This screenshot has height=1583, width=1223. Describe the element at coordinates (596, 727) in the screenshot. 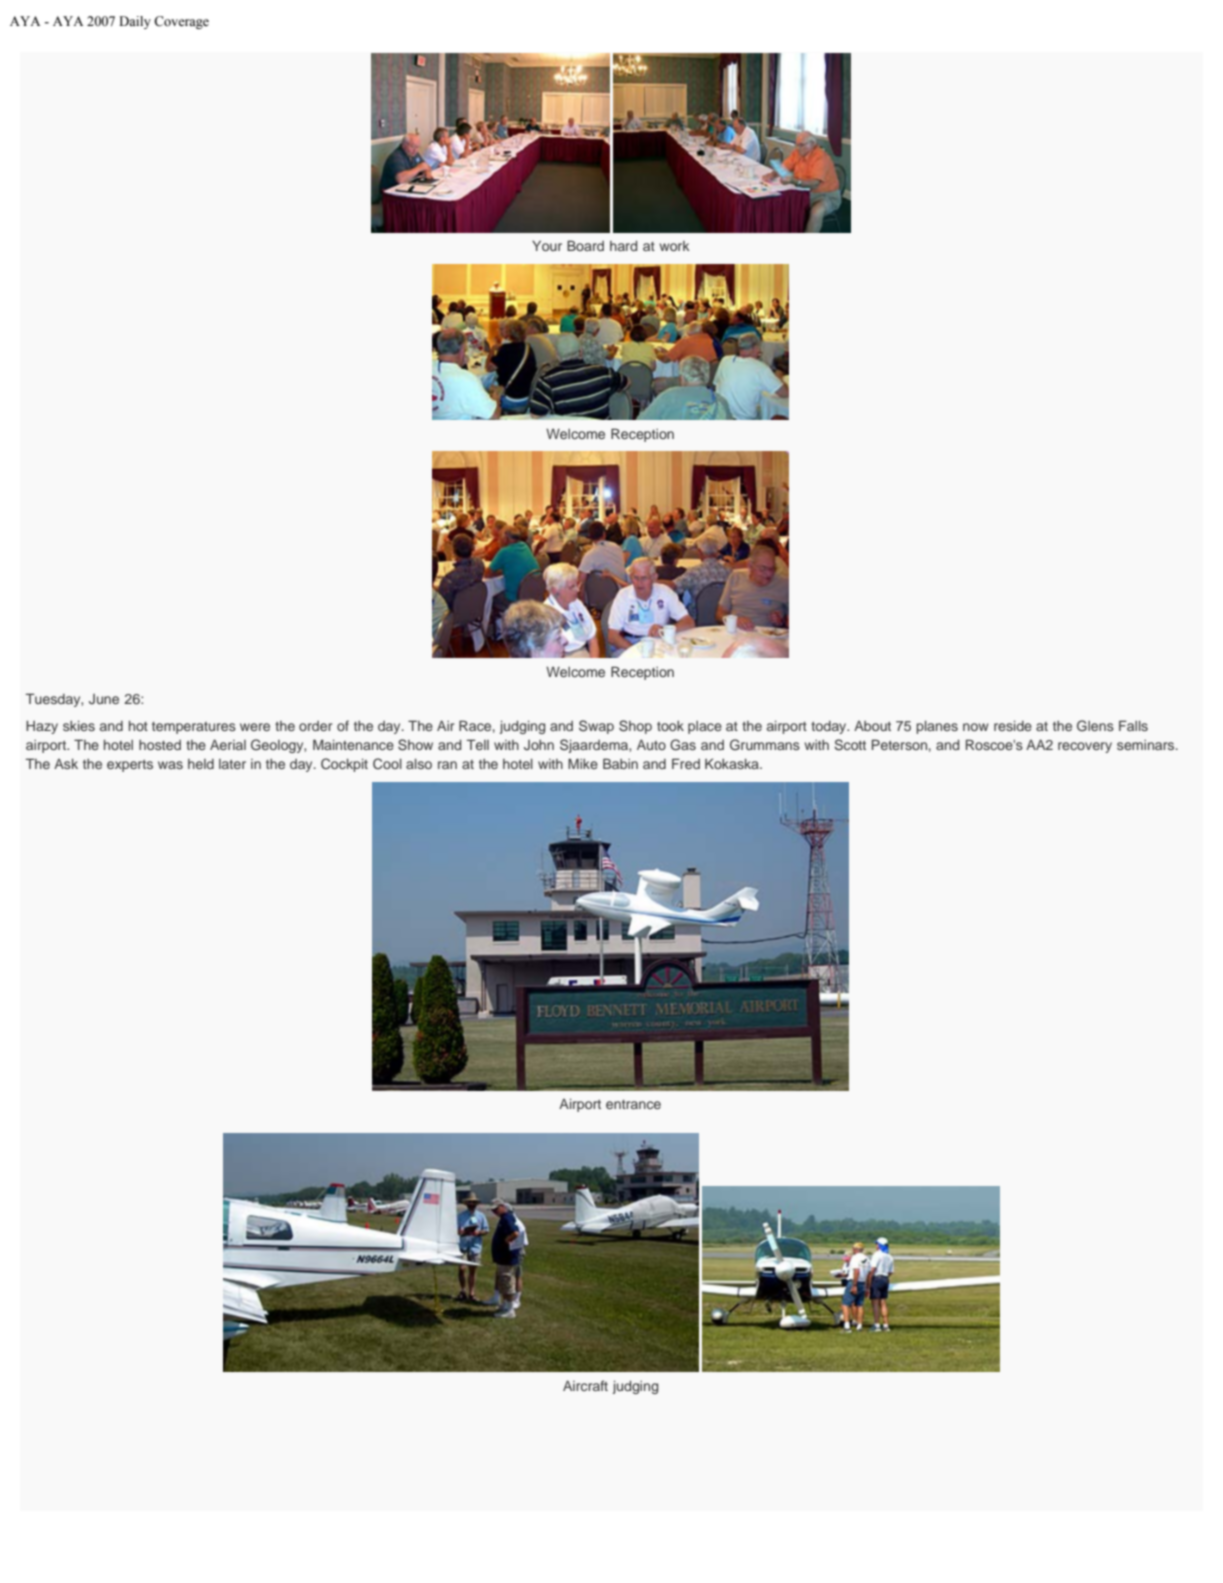

I see `Swap` at that location.
